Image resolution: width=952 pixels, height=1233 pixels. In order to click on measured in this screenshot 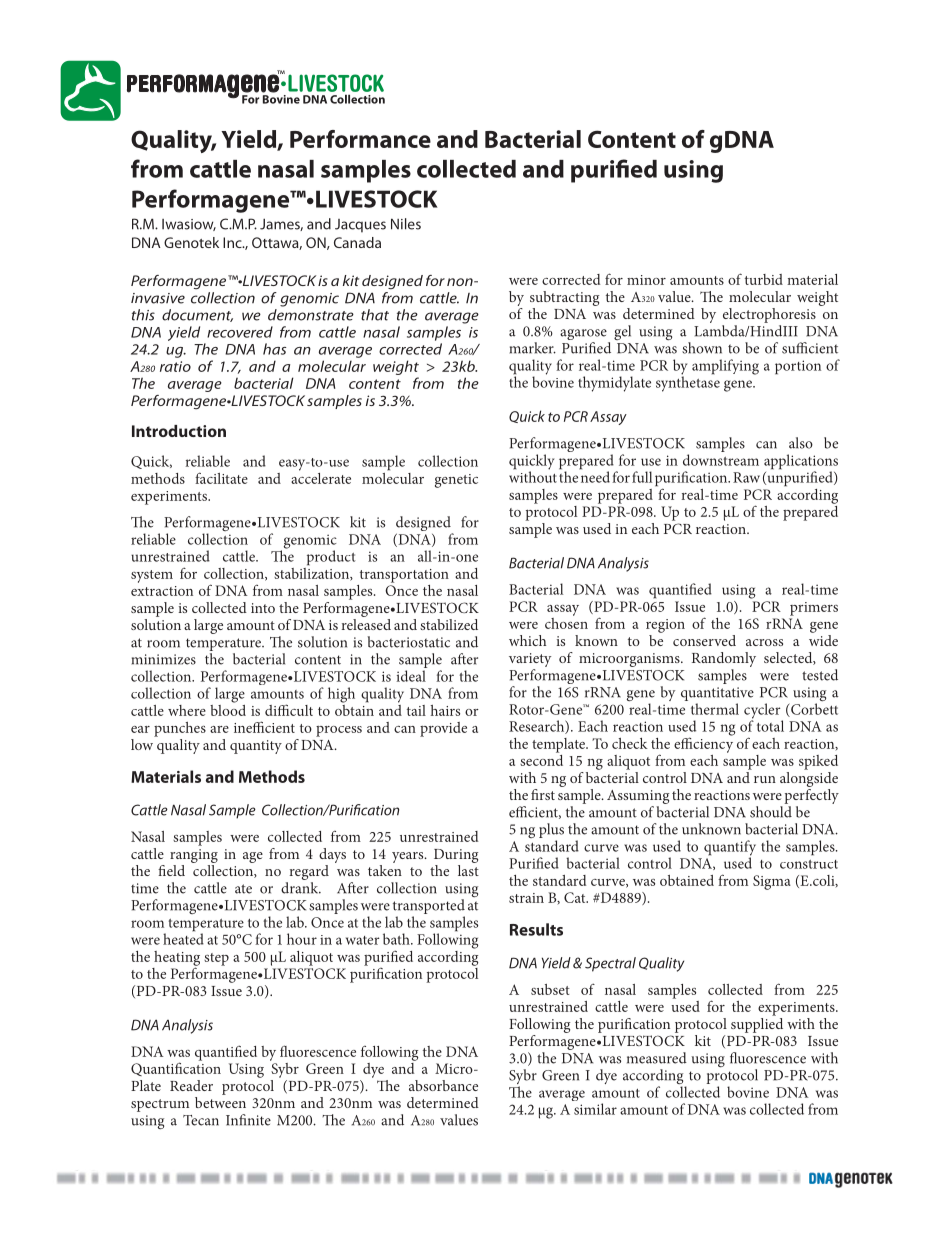, I will do `click(657, 1058)`.
